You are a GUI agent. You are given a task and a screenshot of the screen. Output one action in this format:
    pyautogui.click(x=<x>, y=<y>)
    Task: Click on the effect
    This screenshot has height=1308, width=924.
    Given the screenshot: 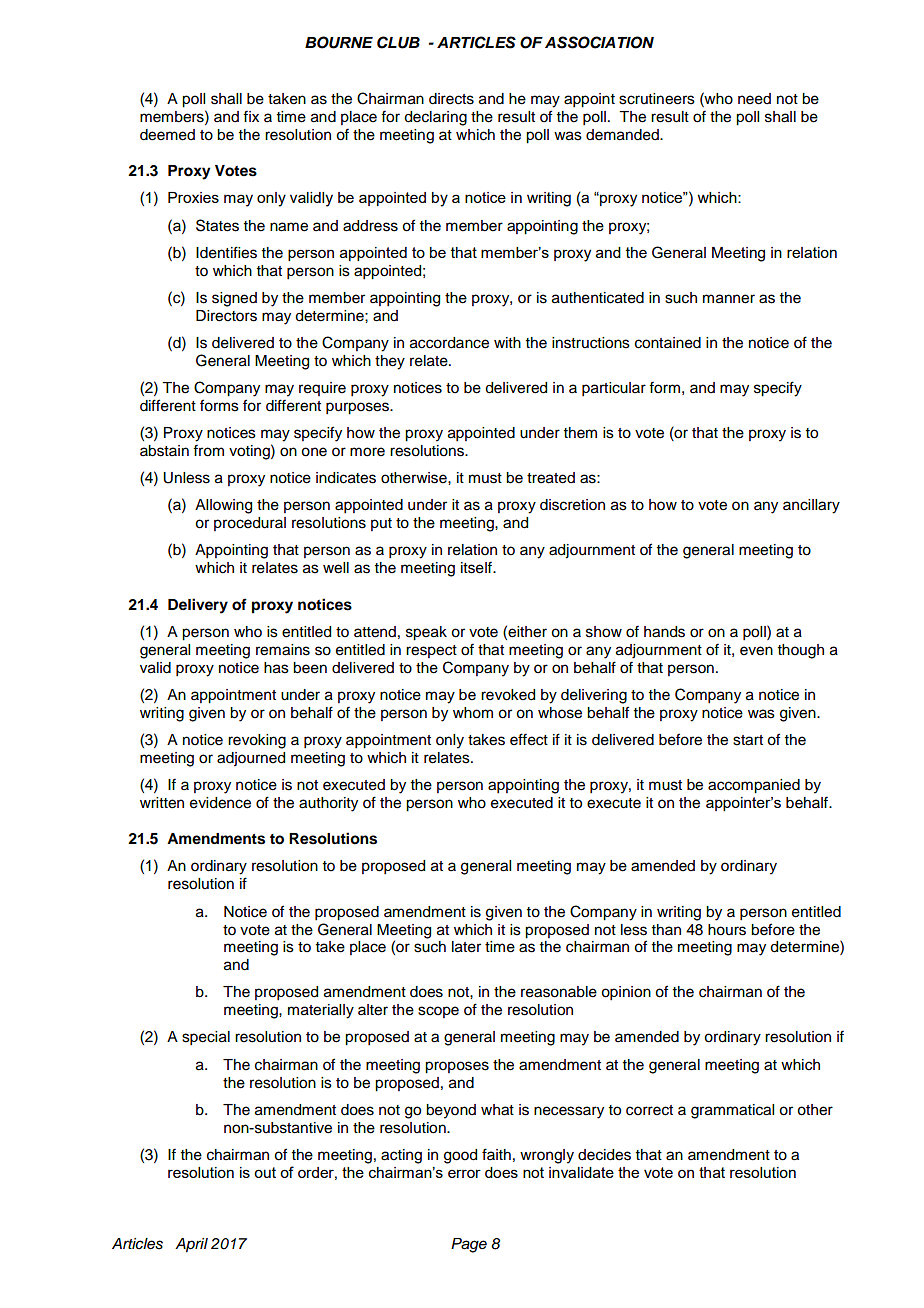 What is the action you would take?
    pyautogui.click(x=529, y=739)
